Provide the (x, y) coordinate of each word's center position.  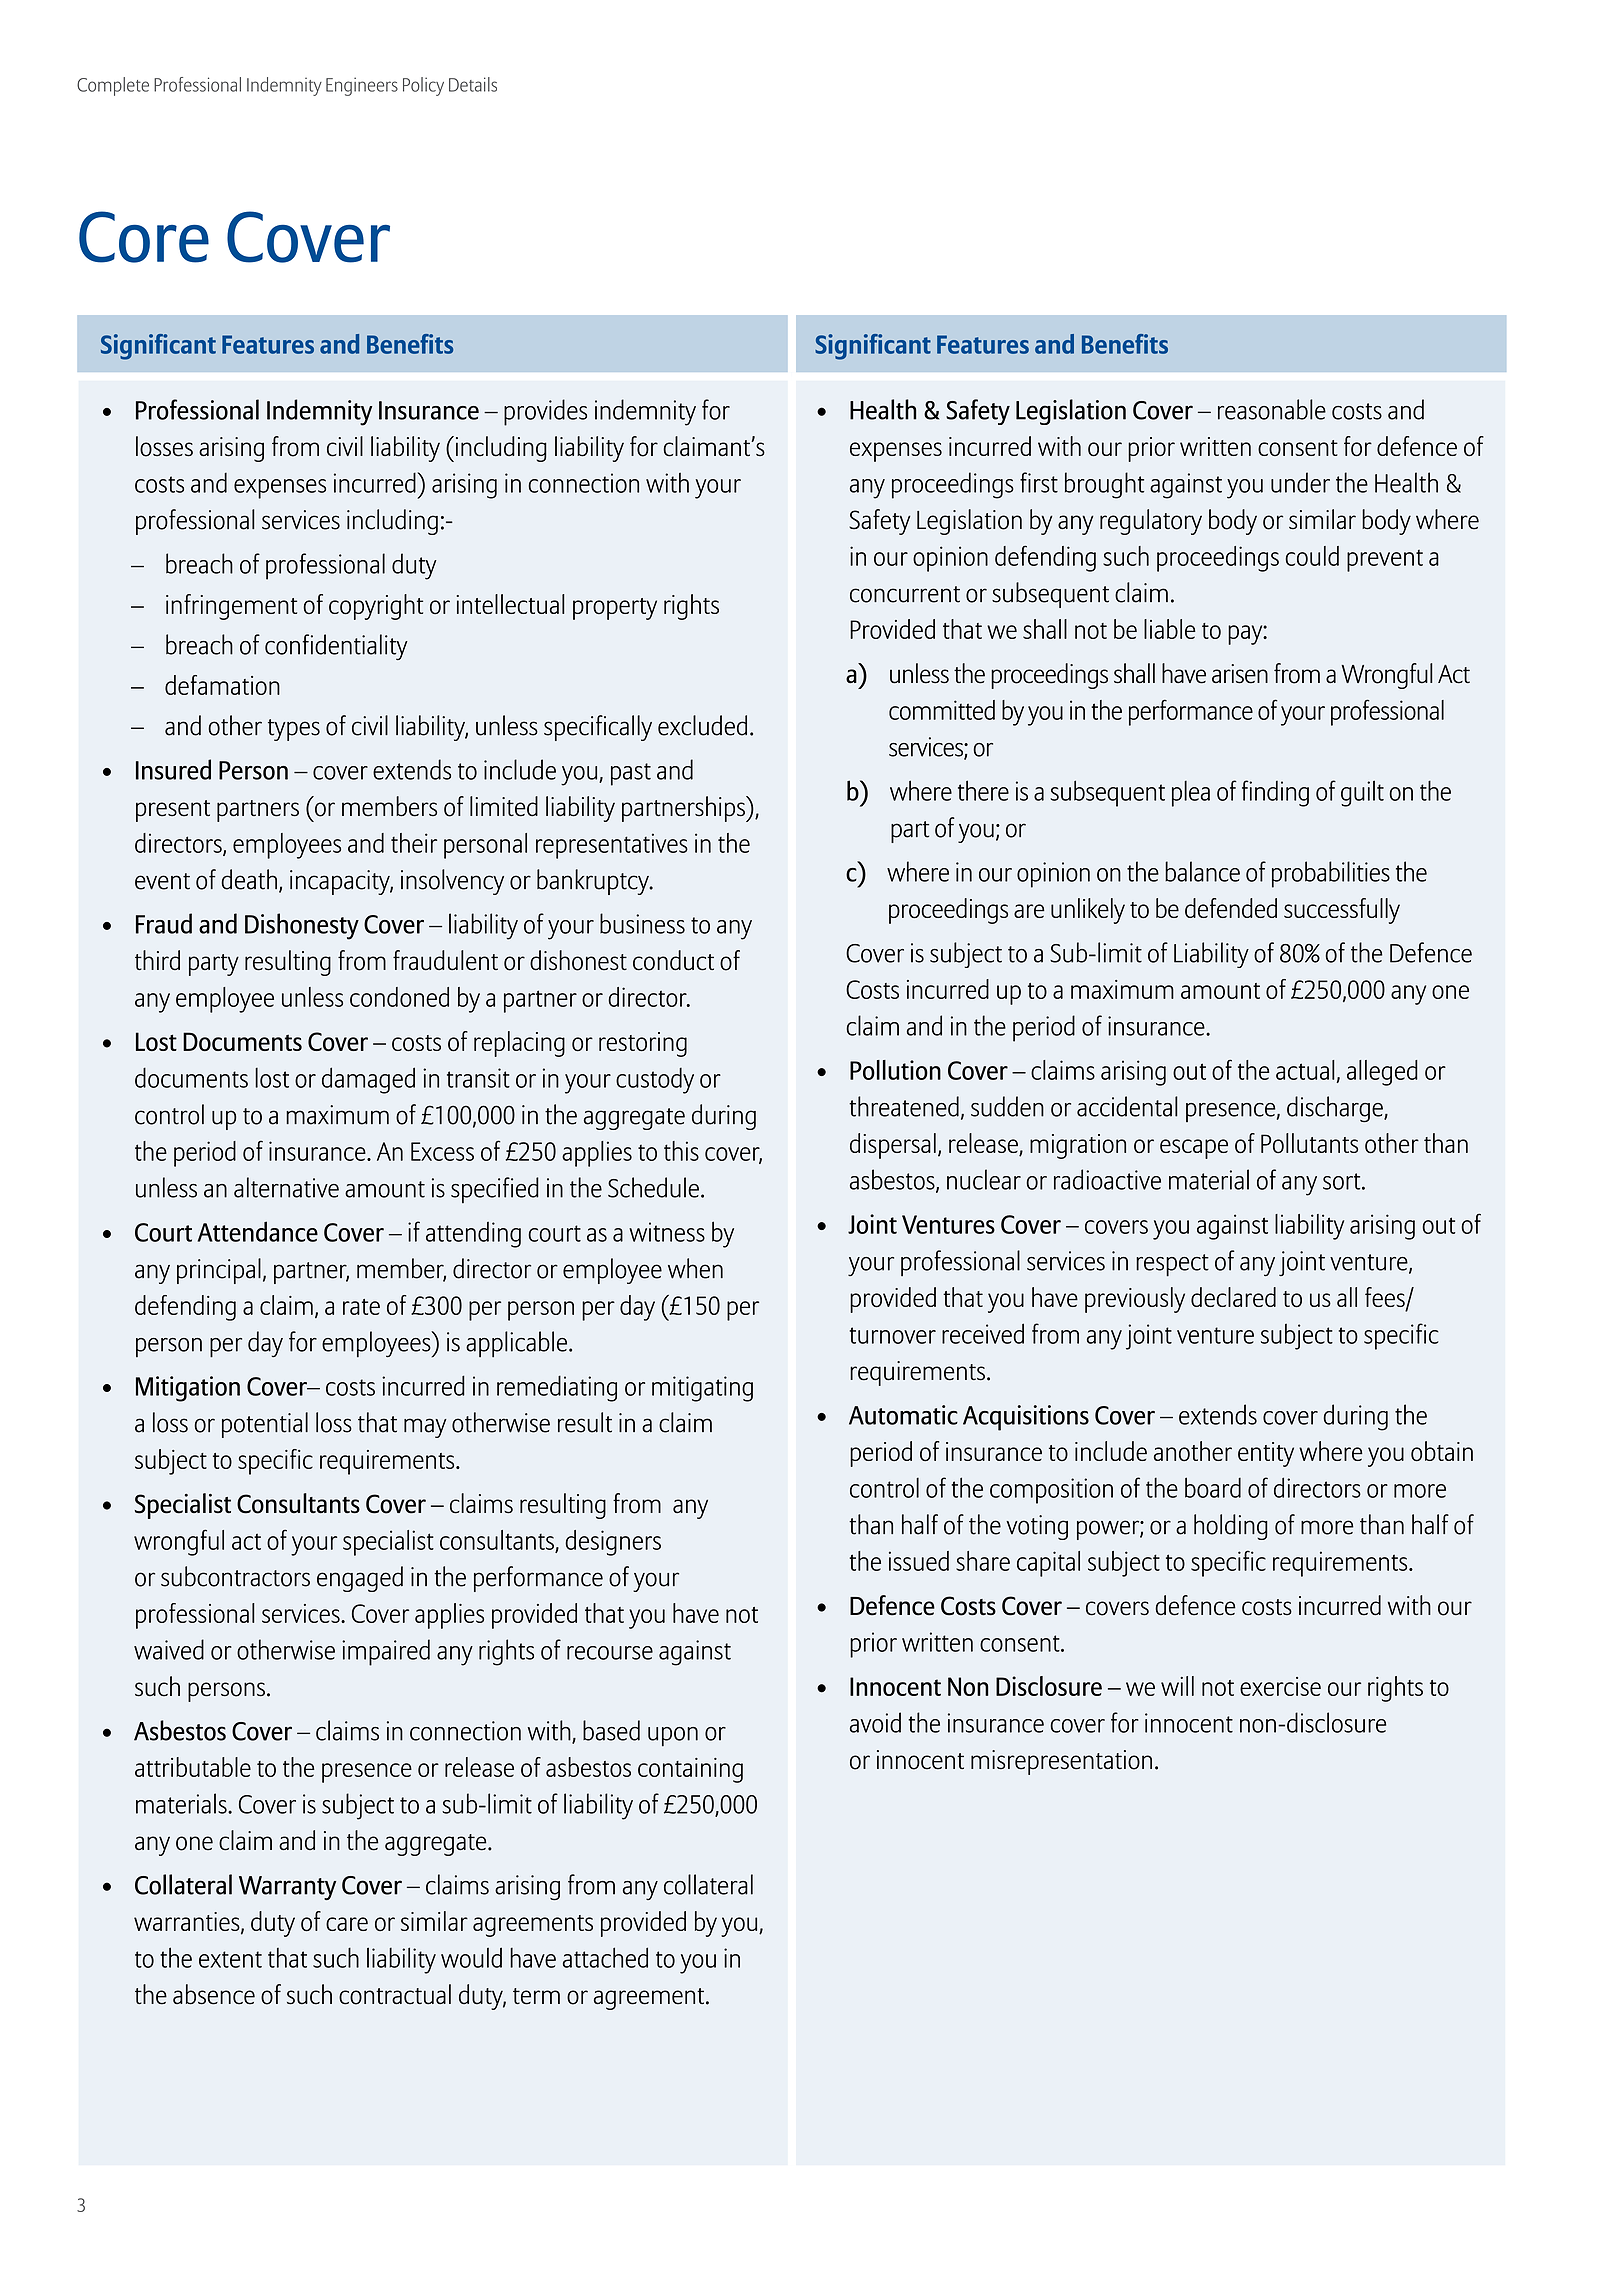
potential (265, 1425)
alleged (1382, 1073)
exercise (1280, 1686)
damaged (368, 1080)
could (1312, 556)
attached (605, 1957)
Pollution (895, 1070)
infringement (231, 607)
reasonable (1272, 409)
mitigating (702, 1389)
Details (473, 84)
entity (1266, 1454)
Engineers (362, 86)
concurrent (905, 594)
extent (230, 1959)
